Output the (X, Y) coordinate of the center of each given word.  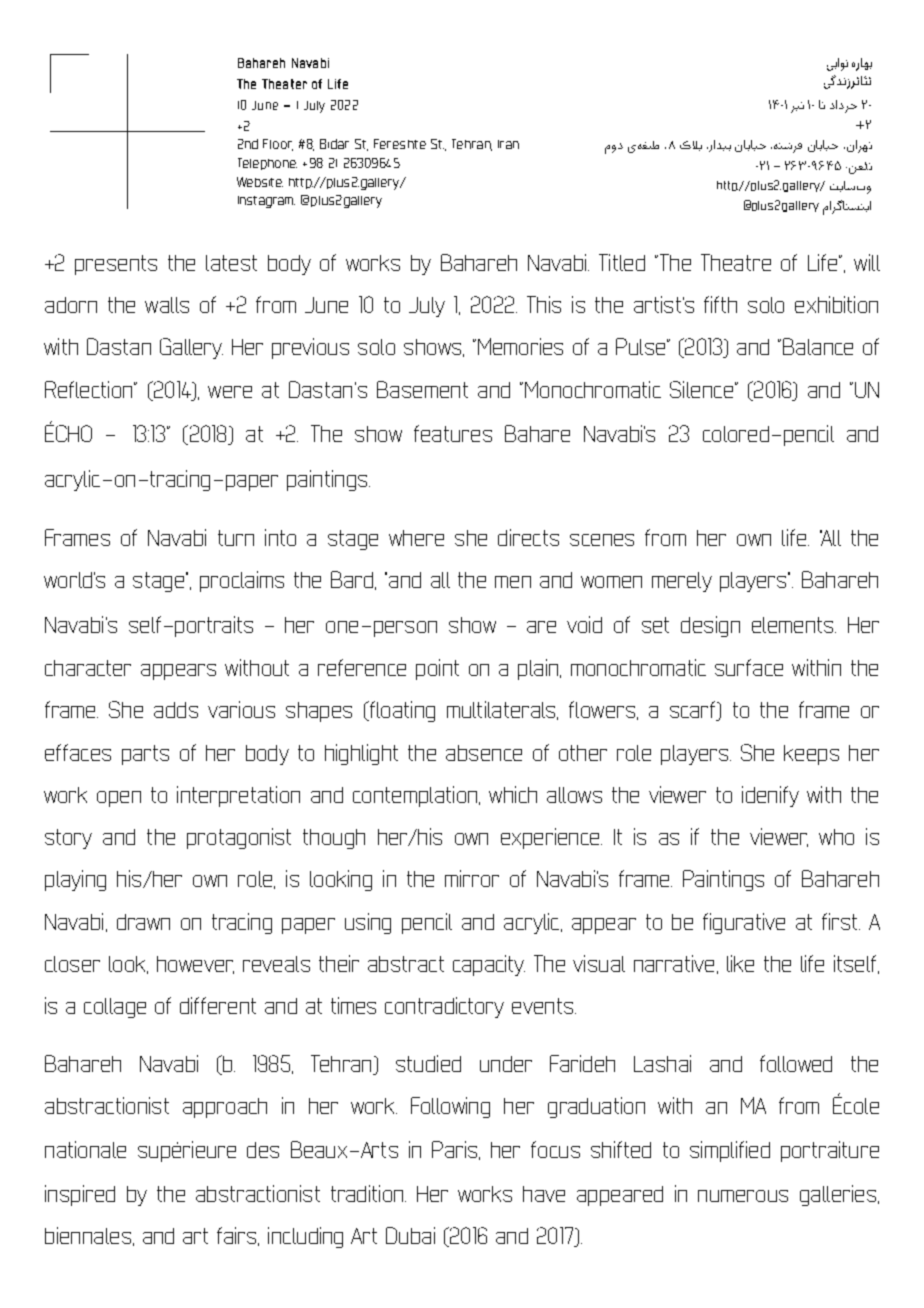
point (437, 669)
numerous (743, 1196)
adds (176, 710)
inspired (80, 1195)
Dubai (410, 1235)
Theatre (736, 262)
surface (749, 667)
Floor (278, 145)
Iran (508, 144)
